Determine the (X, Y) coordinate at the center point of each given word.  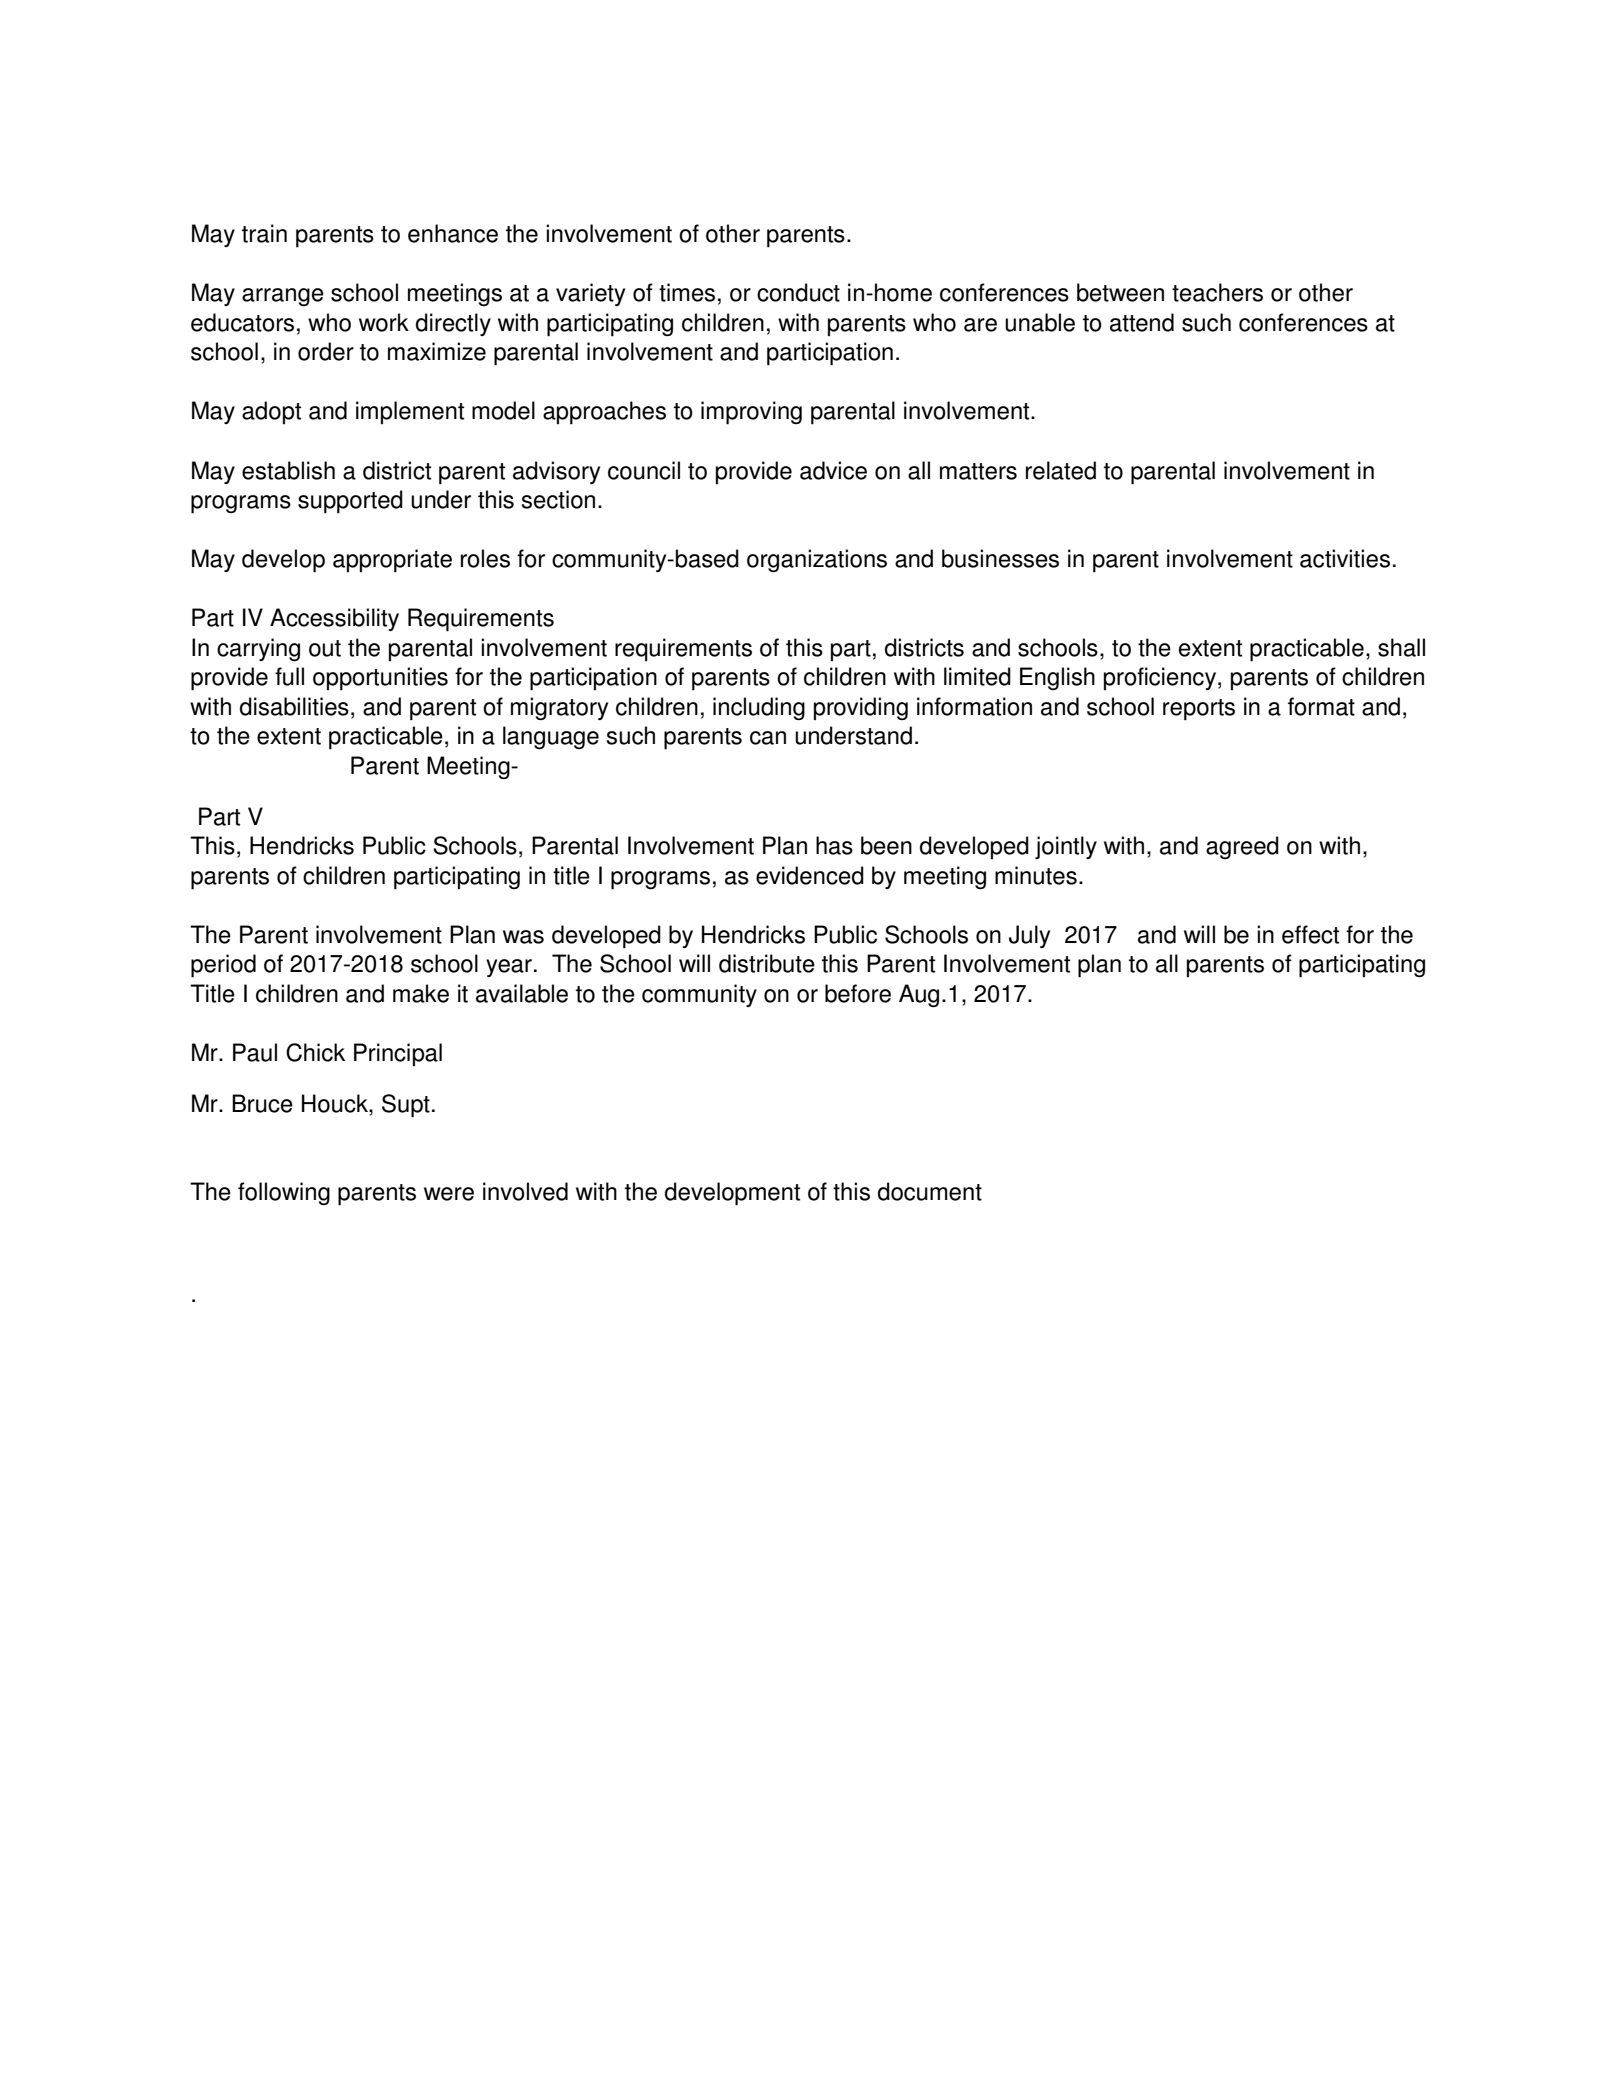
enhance (453, 233)
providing (861, 708)
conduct (798, 292)
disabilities (294, 706)
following (284, 1193)
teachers (1217, 292)
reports (1199, 710)
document (930, 1191)
